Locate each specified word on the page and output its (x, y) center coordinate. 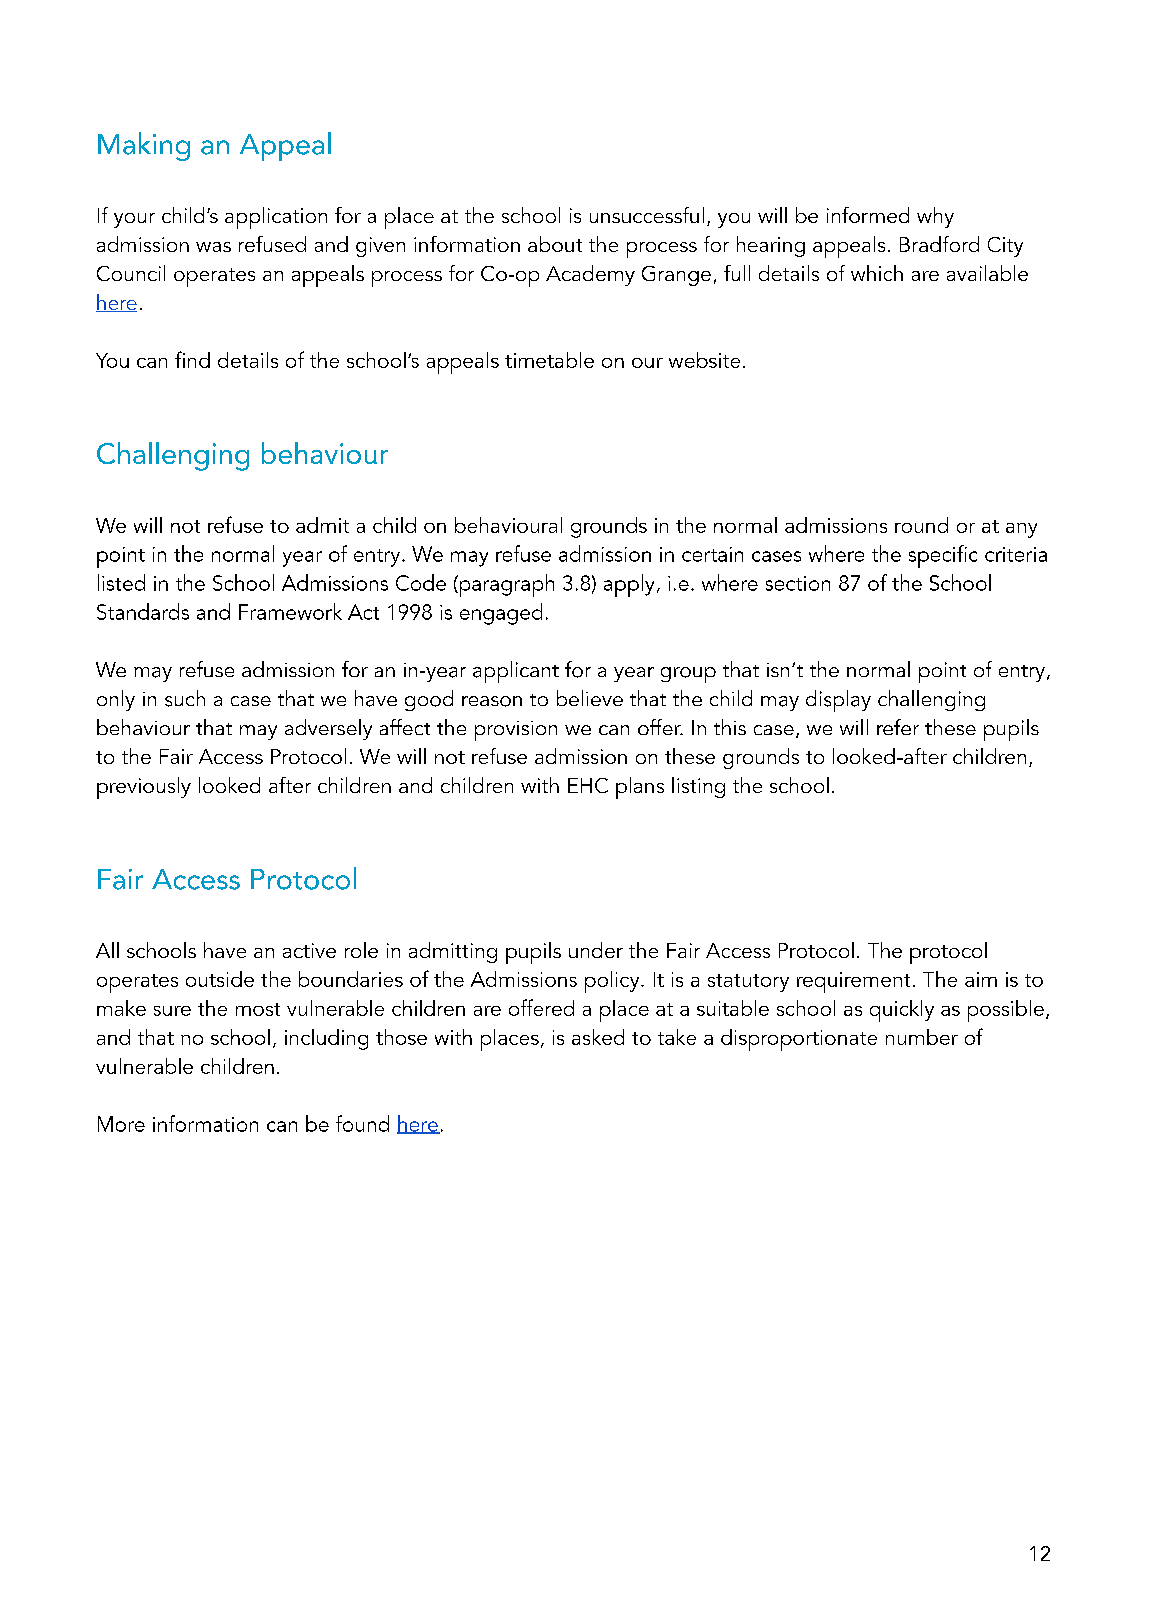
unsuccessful (647, 215)
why (935, 217)
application (276, 218)
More (121, 1124)
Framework (290, 611)
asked (598, 1037)
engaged (501, 614)
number (922, 1037)
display (838, 701)
